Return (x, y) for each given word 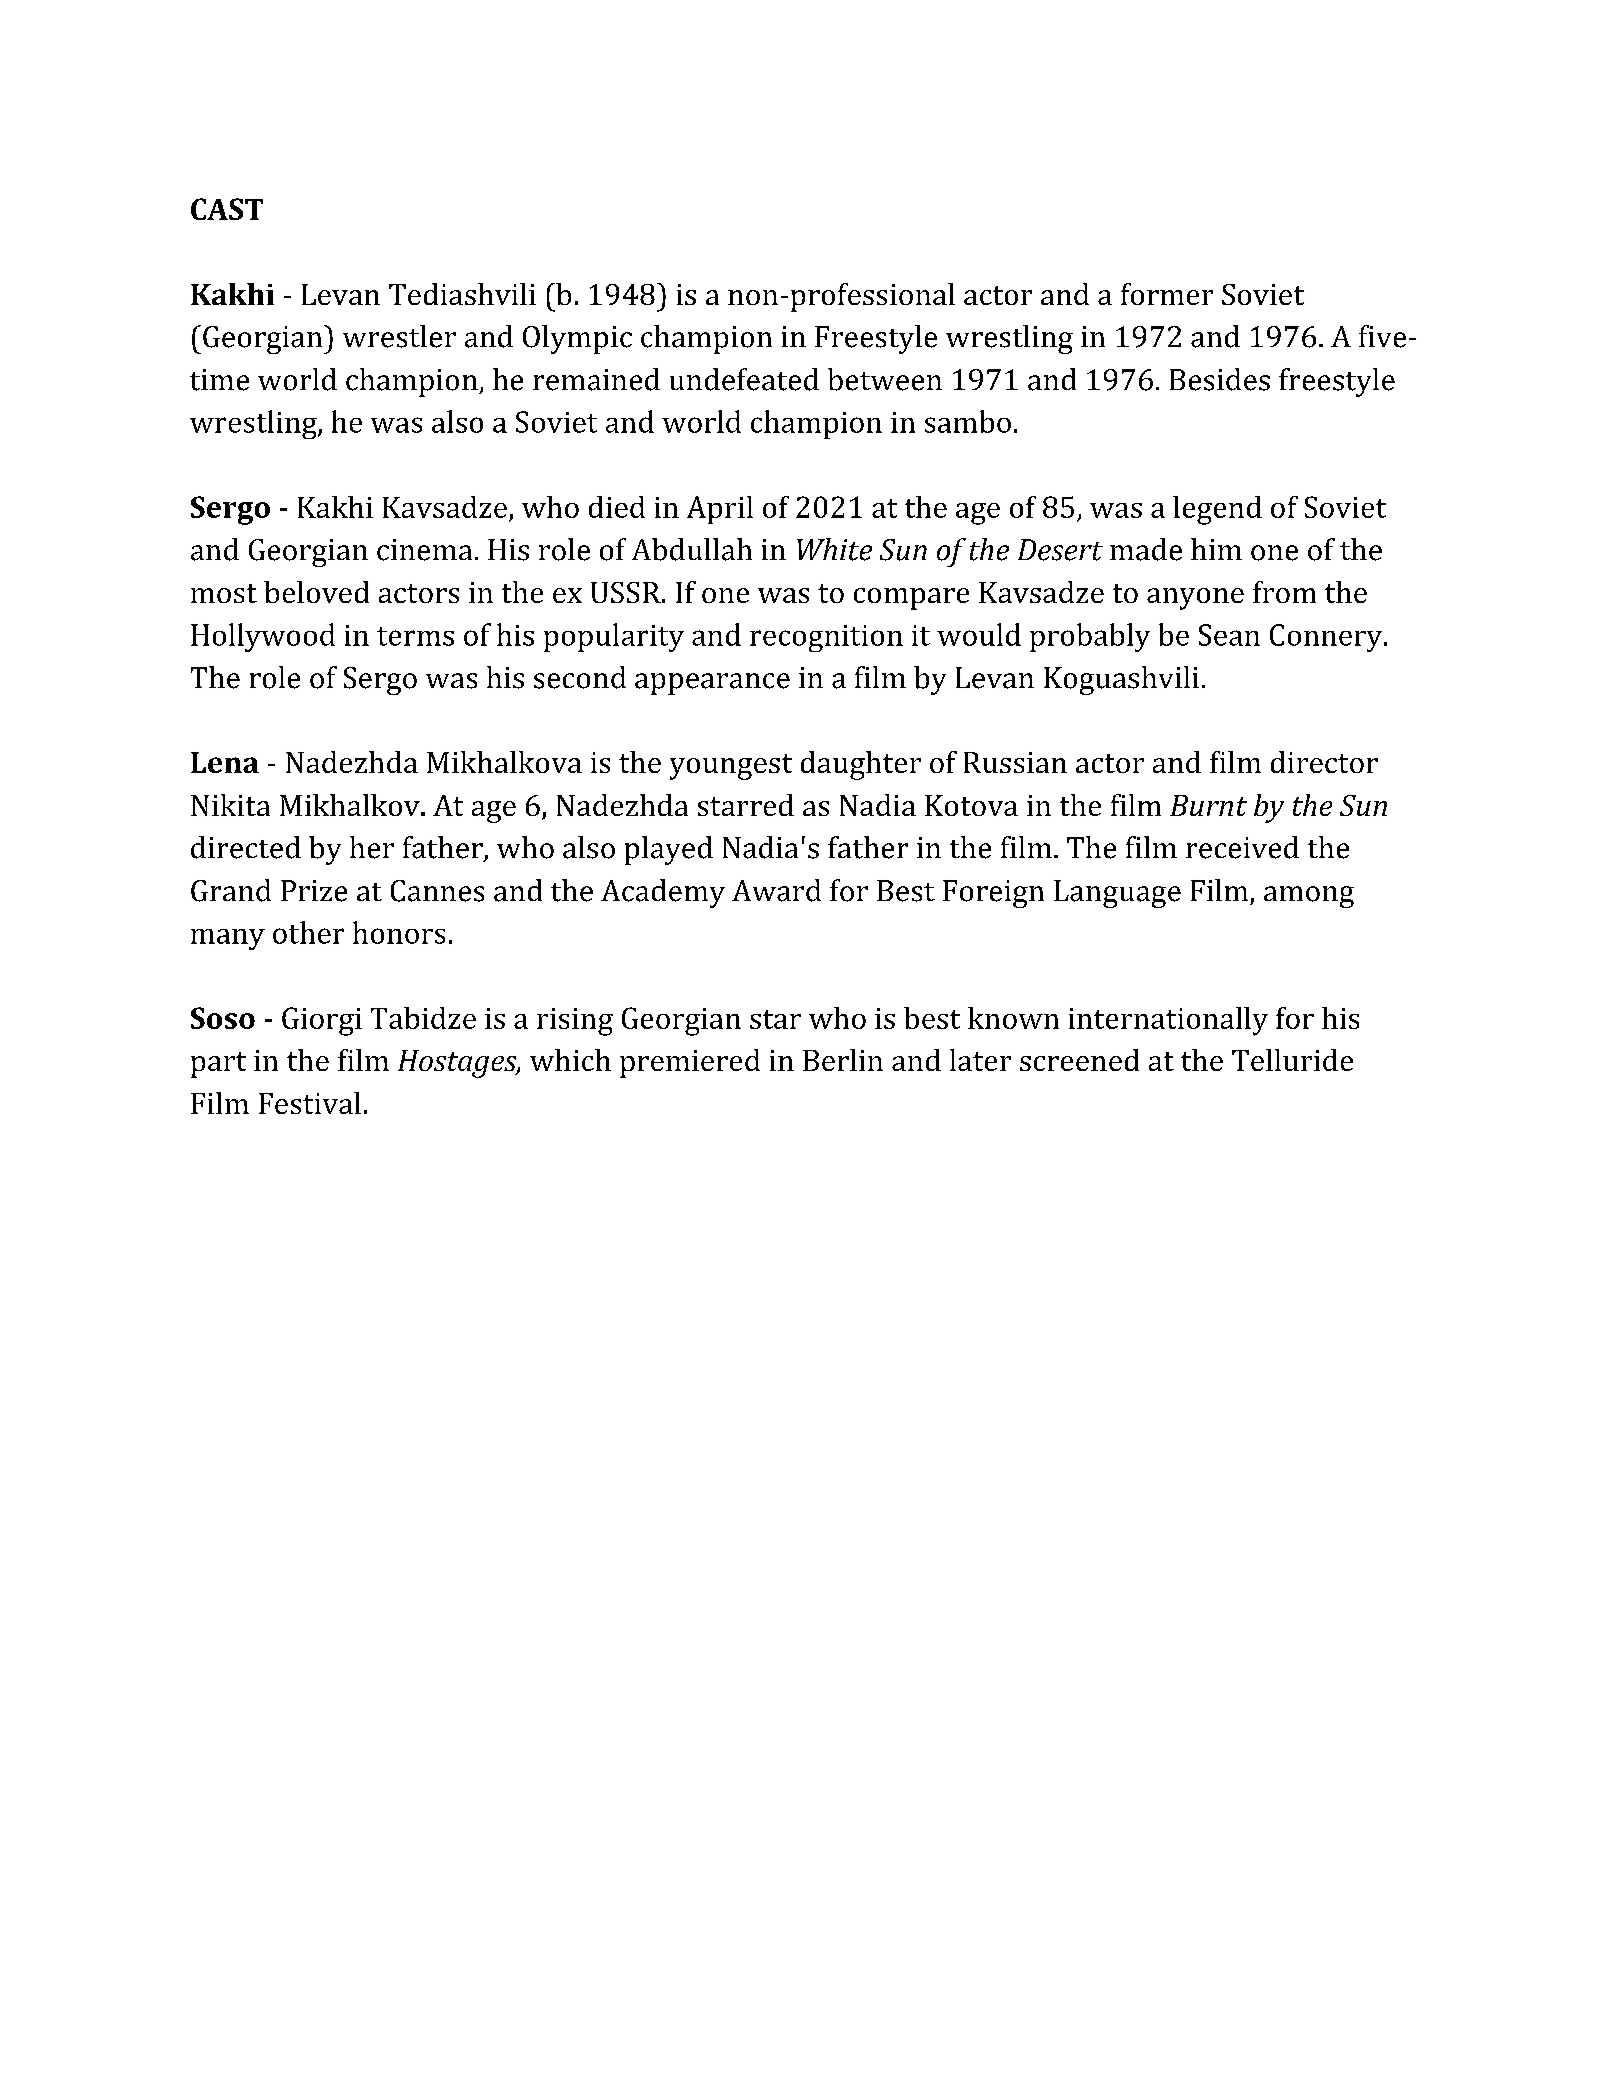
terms (415, 636)
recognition (826, 638)
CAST (227, 209)
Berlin (843, 1060)
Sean (1229, 635)
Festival (310, 1103)
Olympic (577, 339)
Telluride (1292, 1060)
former (1167, 294)
